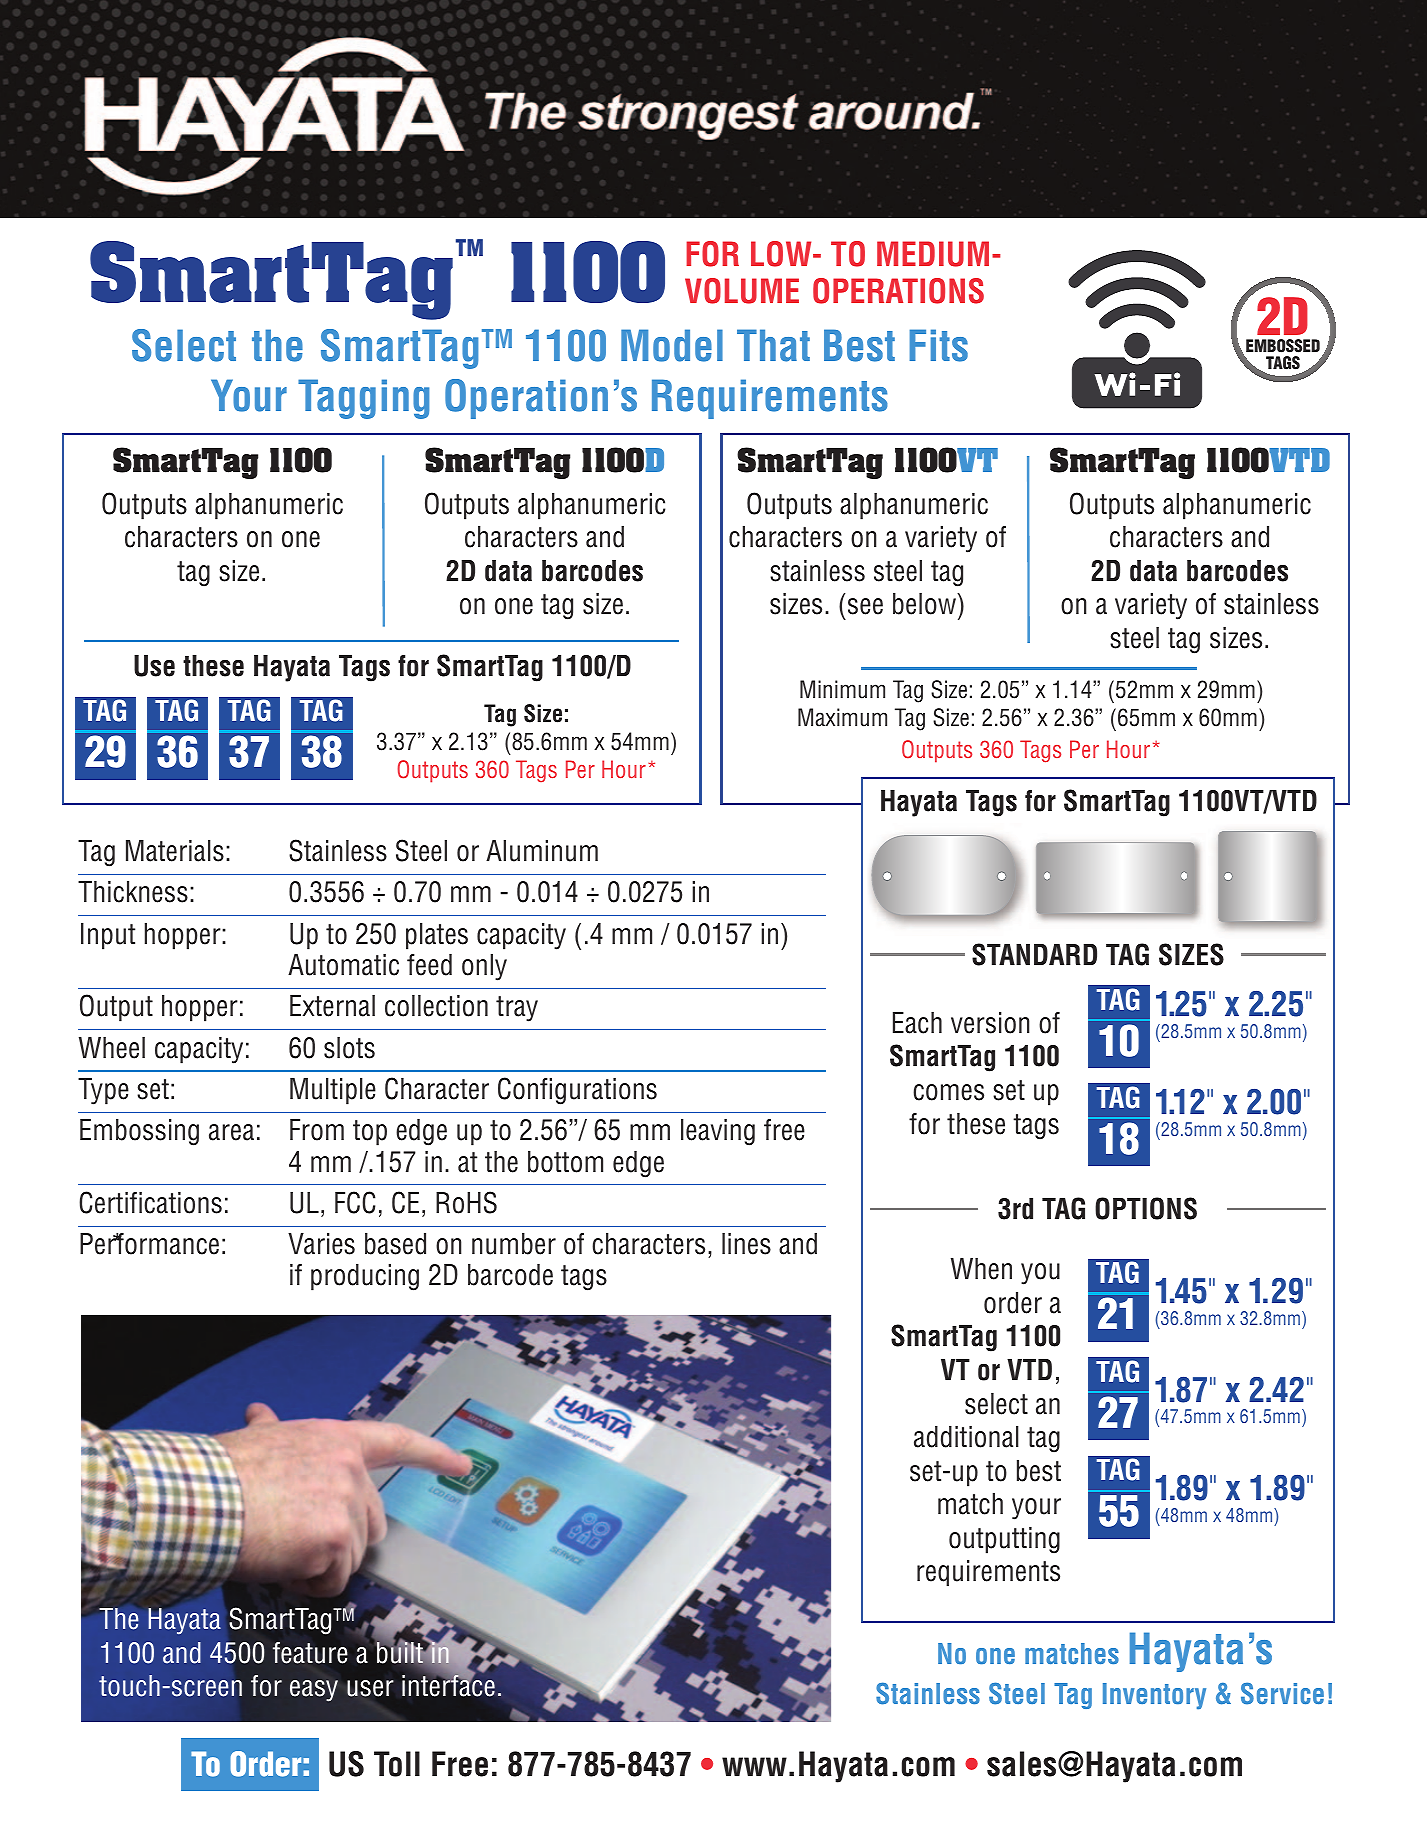  I want to click on Configurations, so click(577, 1091).
